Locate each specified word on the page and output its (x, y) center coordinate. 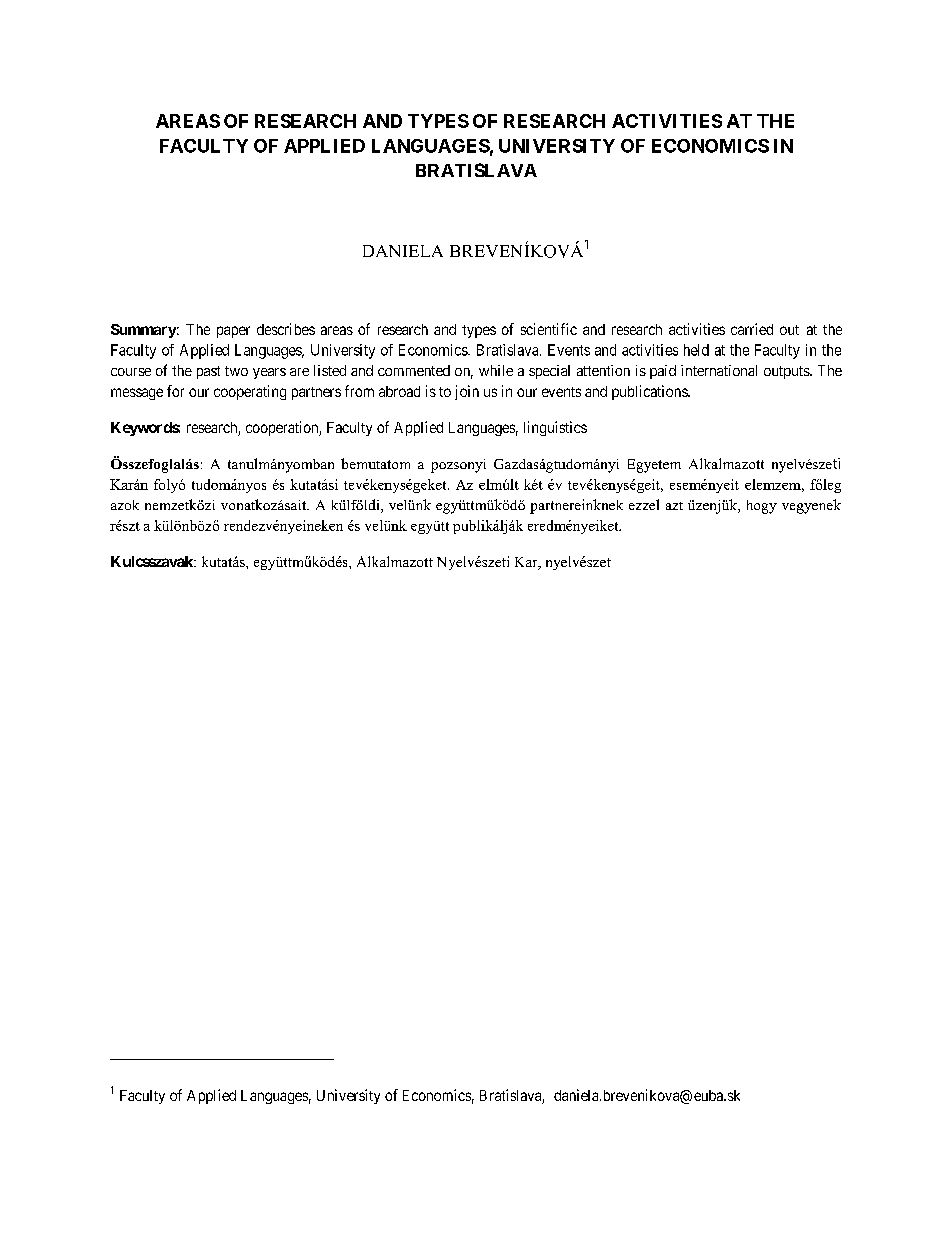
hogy (762, 507)
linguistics (555, 428)
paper (233, 332)
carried (752, 329)
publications (650, 392)
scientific (549, 329)
